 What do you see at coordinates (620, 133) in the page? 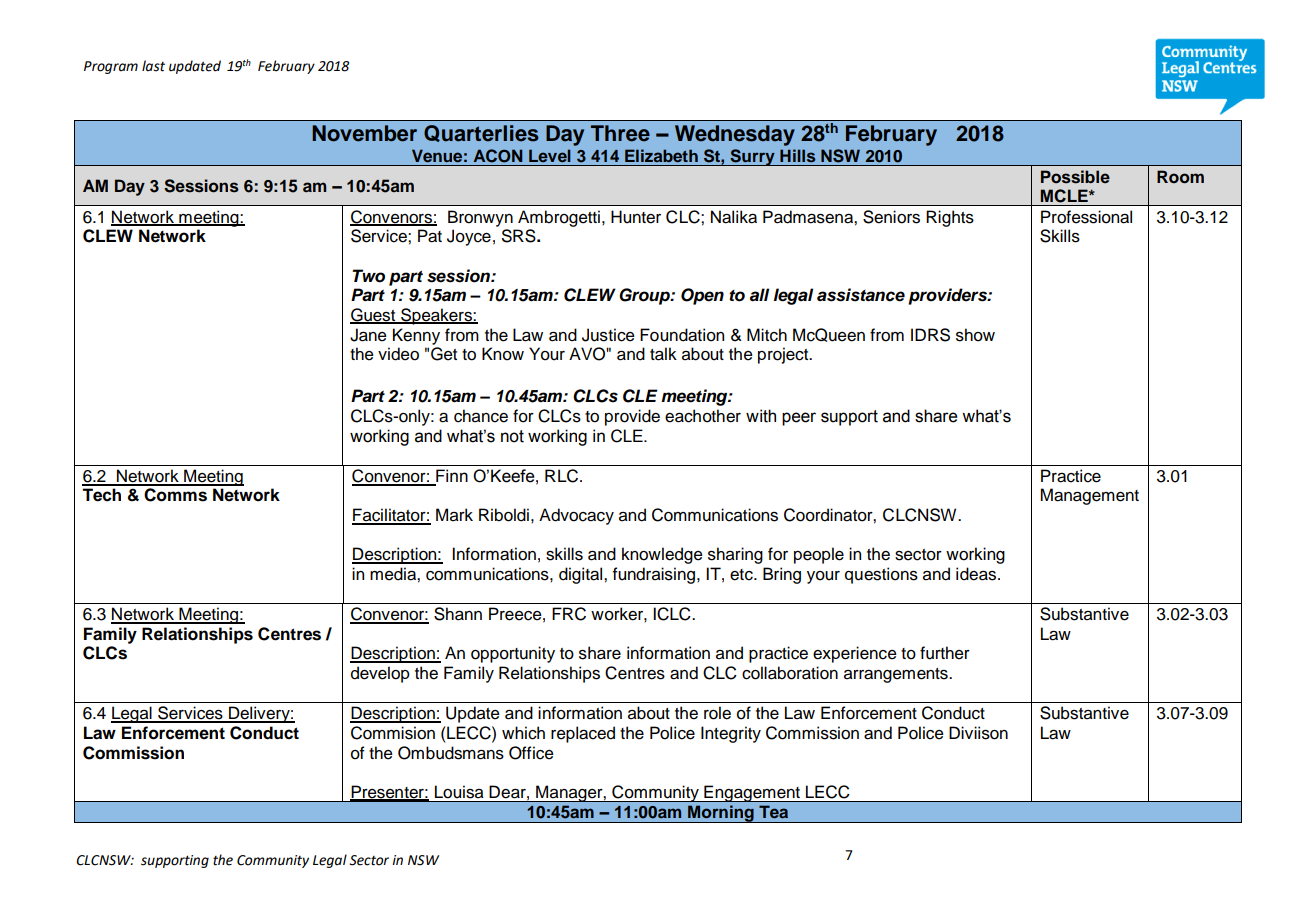
I see `Three` at bounding box center [620, 133].
